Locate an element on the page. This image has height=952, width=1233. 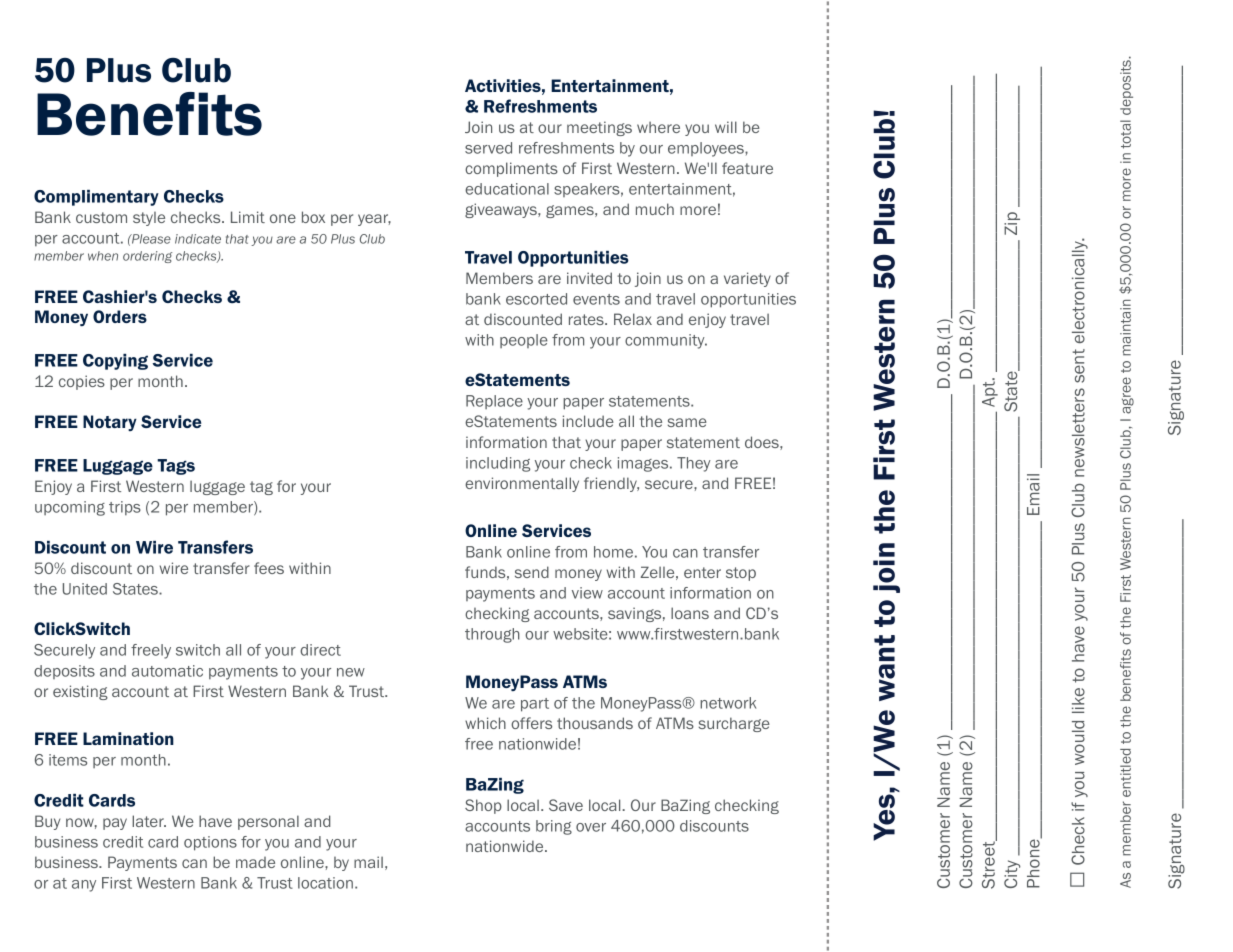
Relax is located at coordinates (633, 319).
